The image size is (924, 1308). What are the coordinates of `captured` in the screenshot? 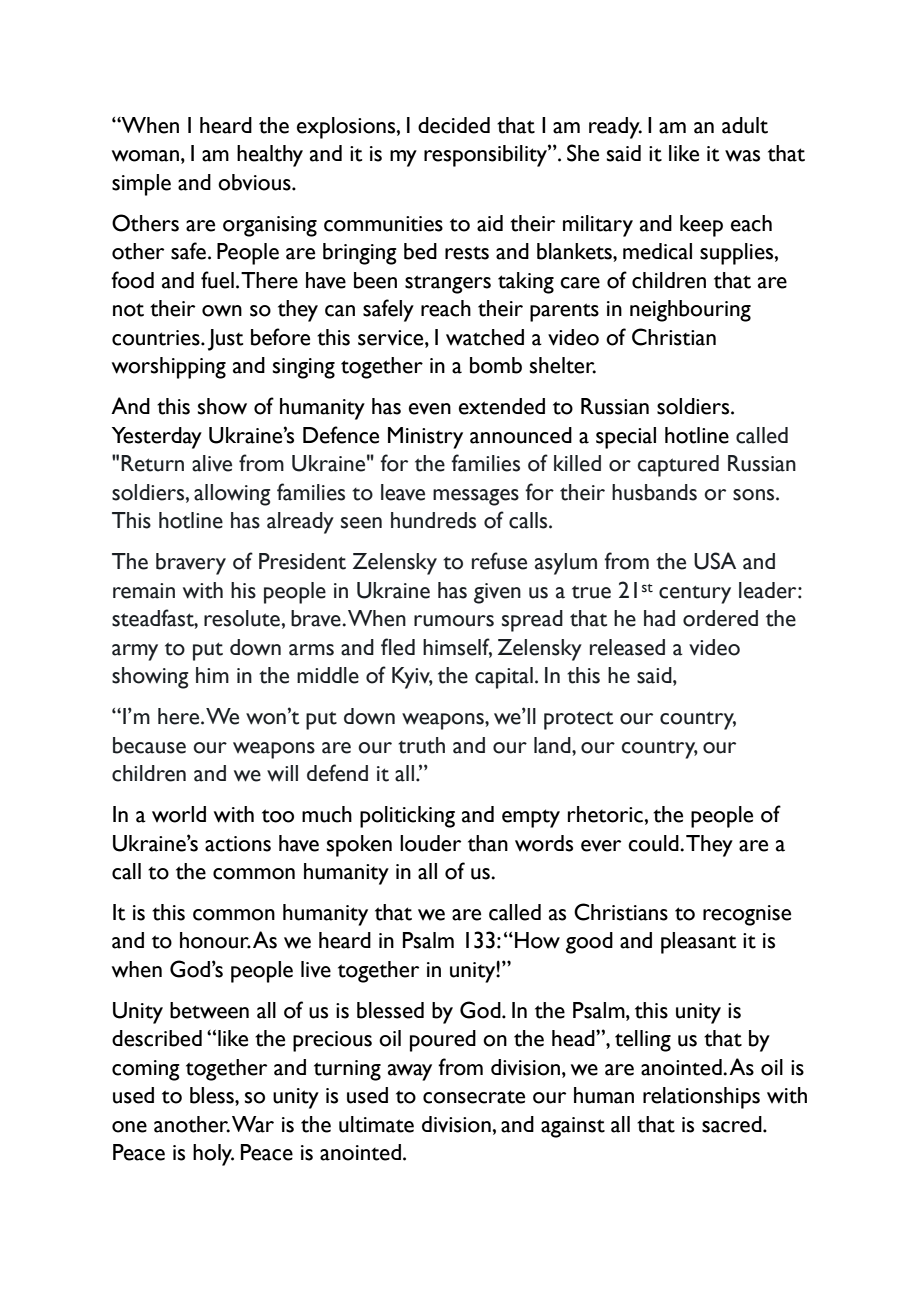 It's located at (678, 466).
